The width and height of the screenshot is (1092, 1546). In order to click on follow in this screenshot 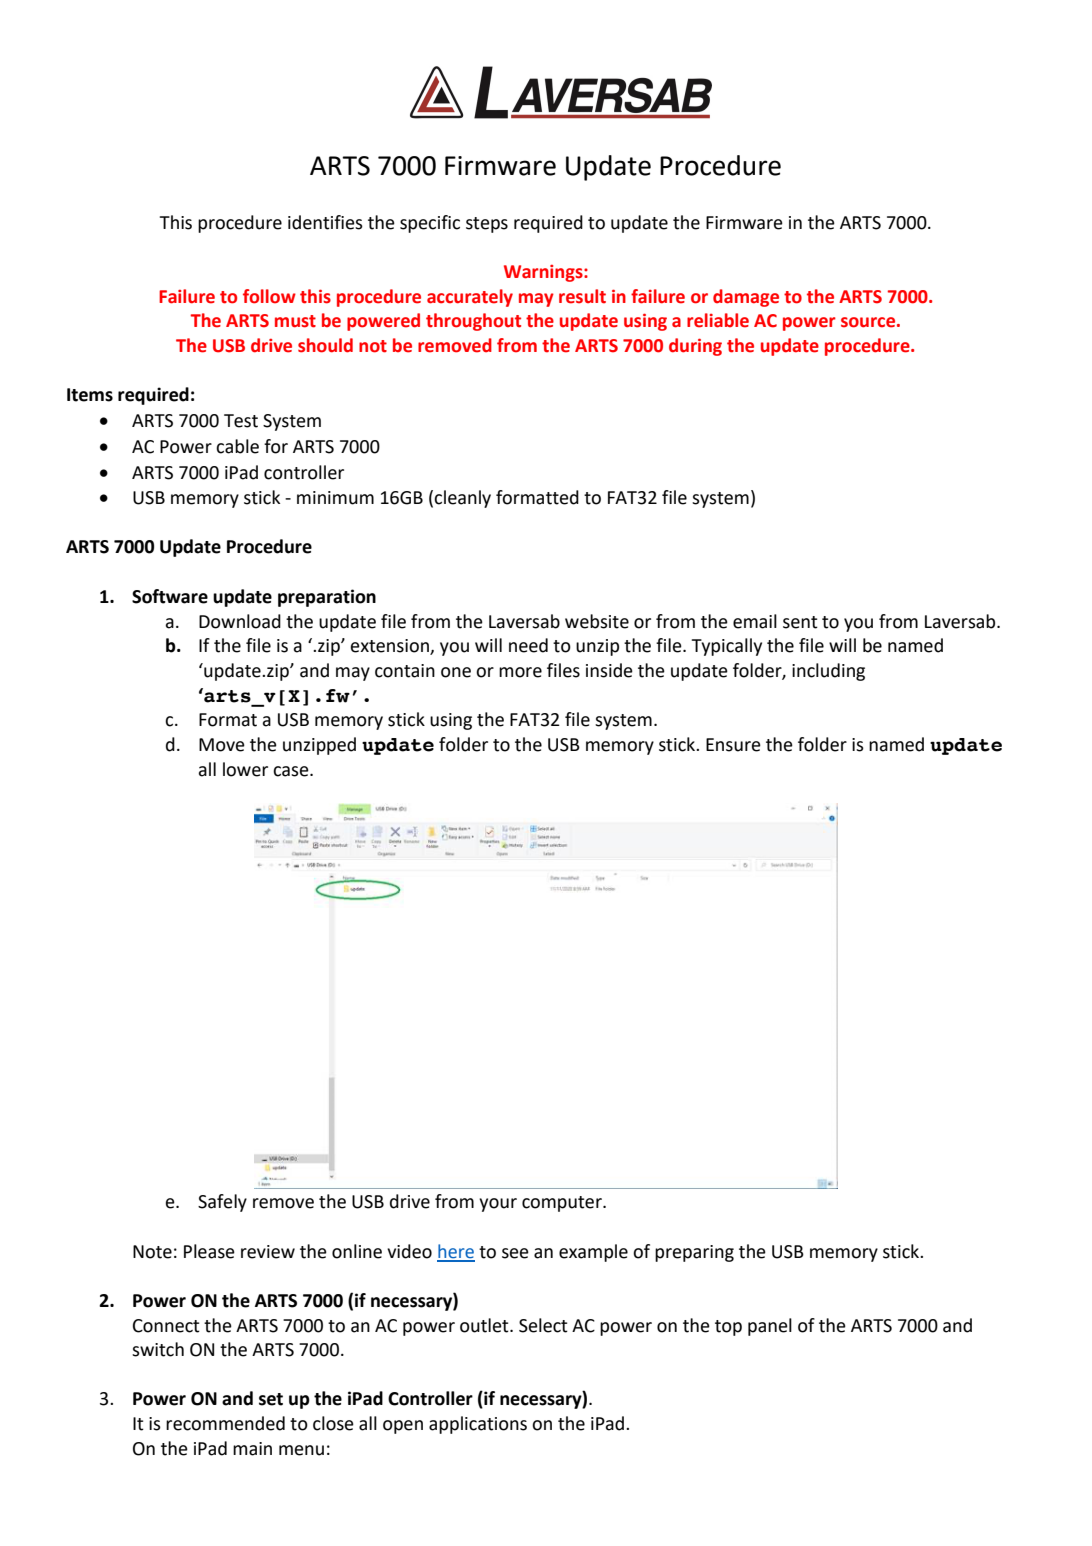, I will do `click(269, 296)`.
